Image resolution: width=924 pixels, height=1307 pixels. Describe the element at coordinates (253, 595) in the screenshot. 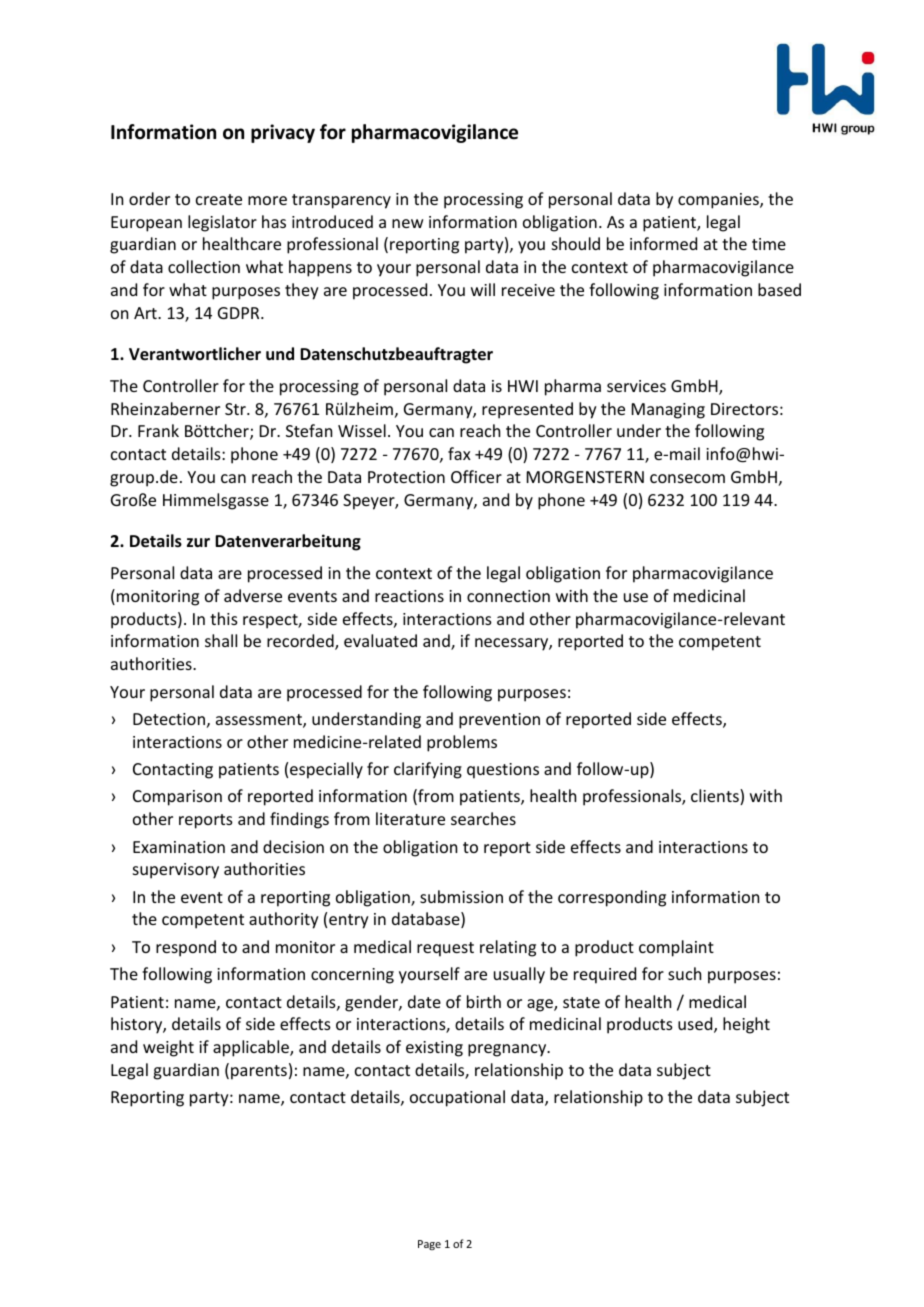

I see `adverse` at that location.
